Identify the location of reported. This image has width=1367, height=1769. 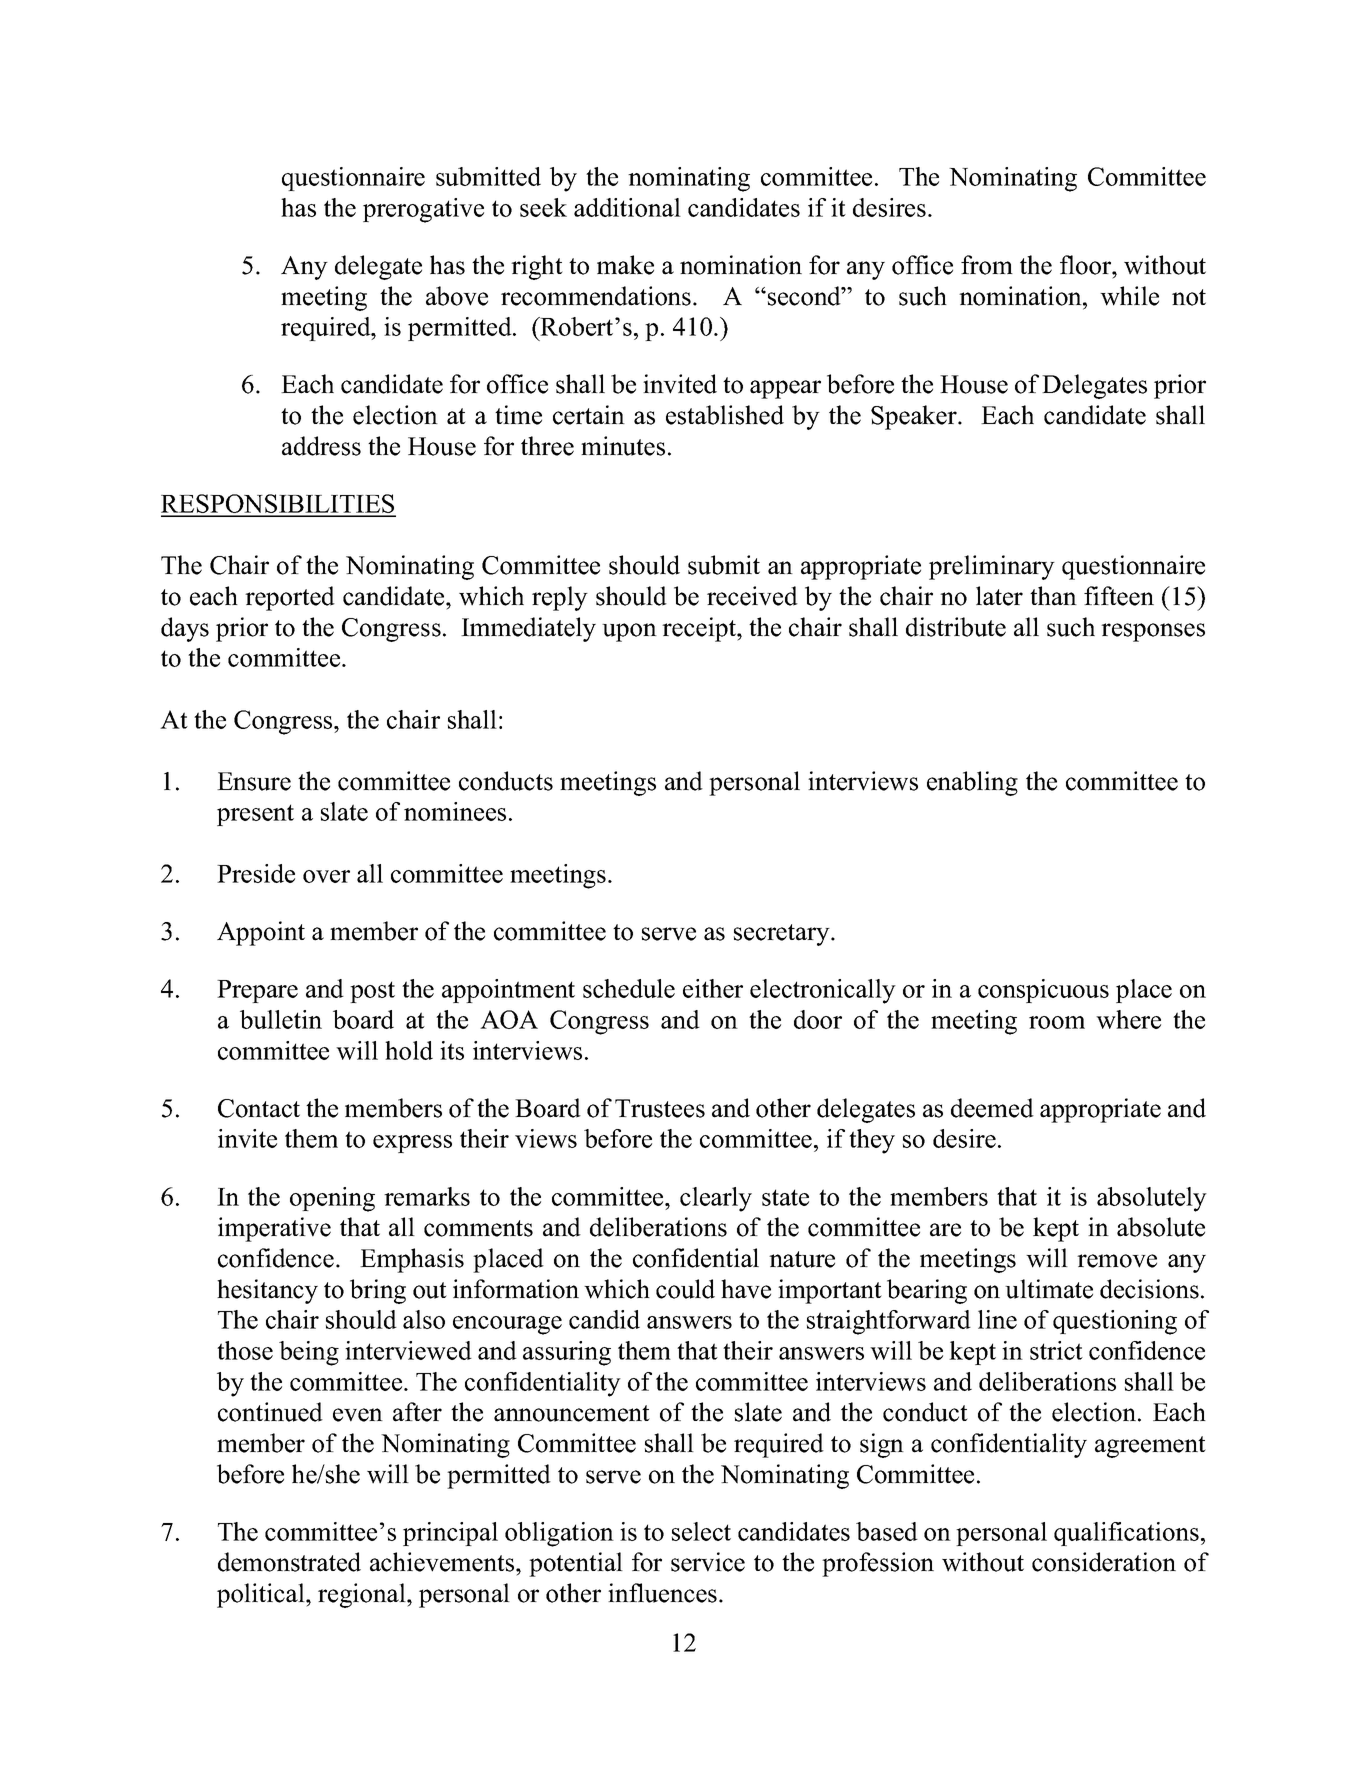
(290, 598).
